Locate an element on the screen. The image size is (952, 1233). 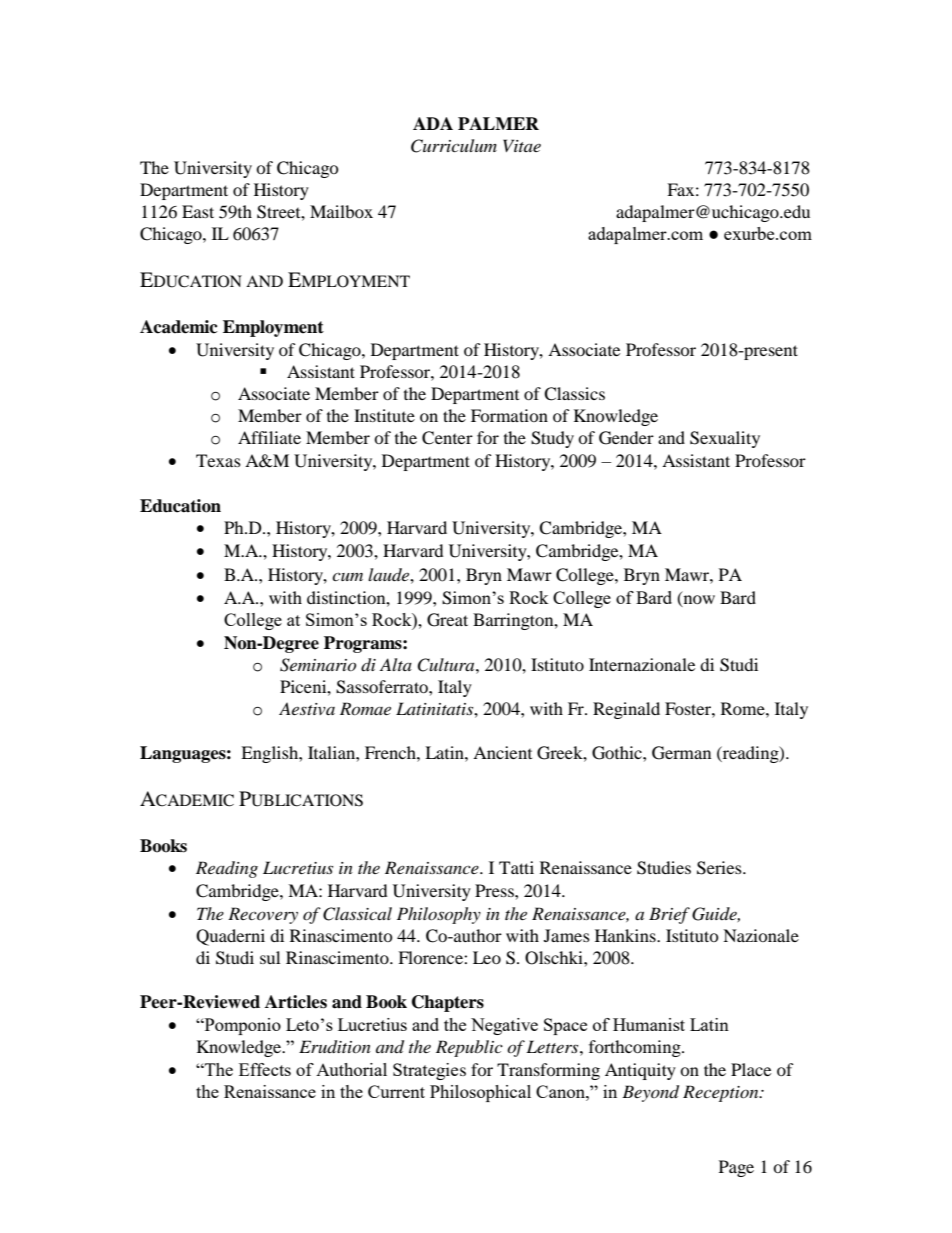
Affiliate is located at coordinates (269, 437).
